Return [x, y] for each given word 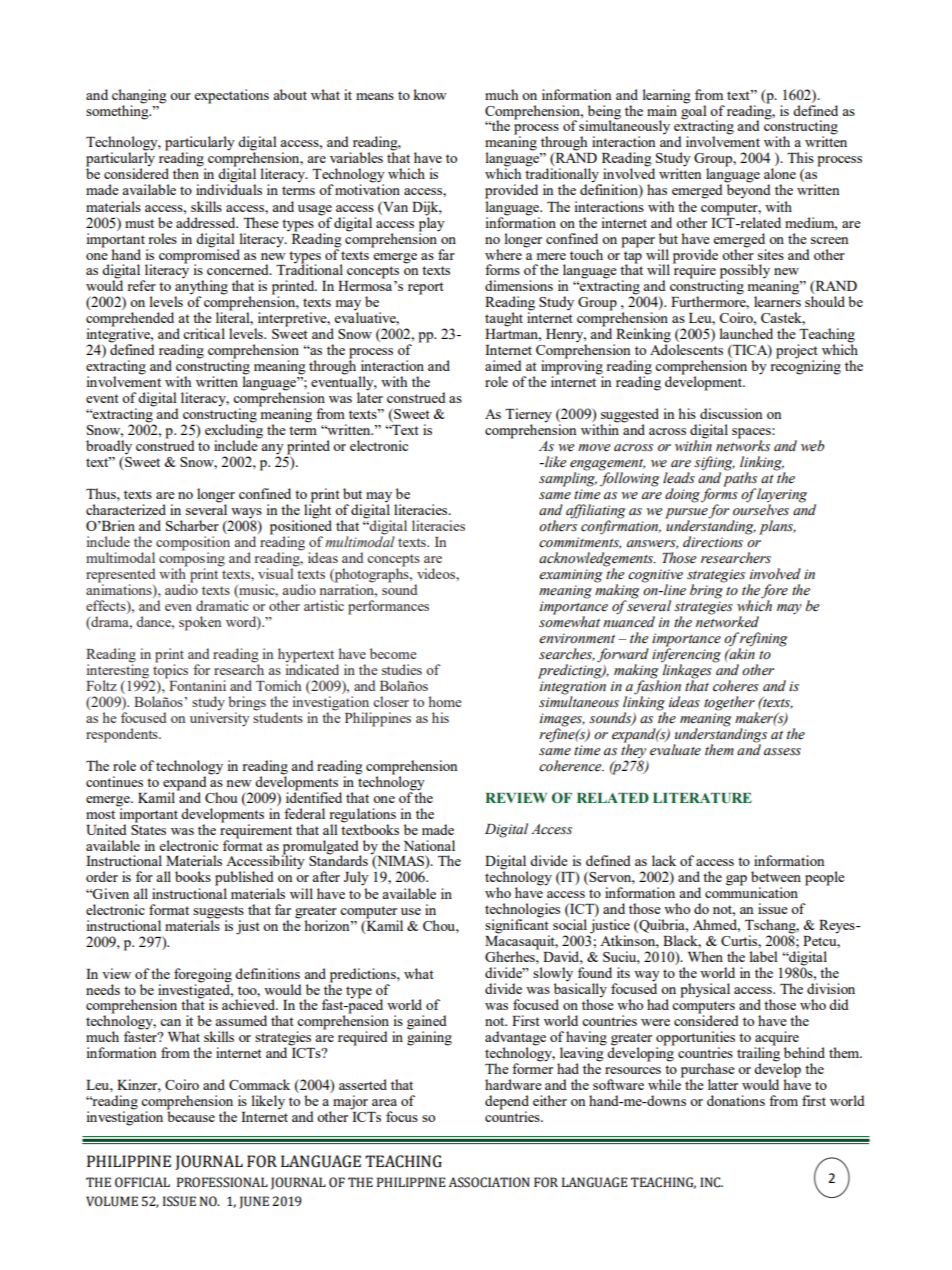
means [375, 96]
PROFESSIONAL [222, 1182]
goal [694, 111]
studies [402, 669]
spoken [200, 623]
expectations [231, 96]
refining [763, 640]
